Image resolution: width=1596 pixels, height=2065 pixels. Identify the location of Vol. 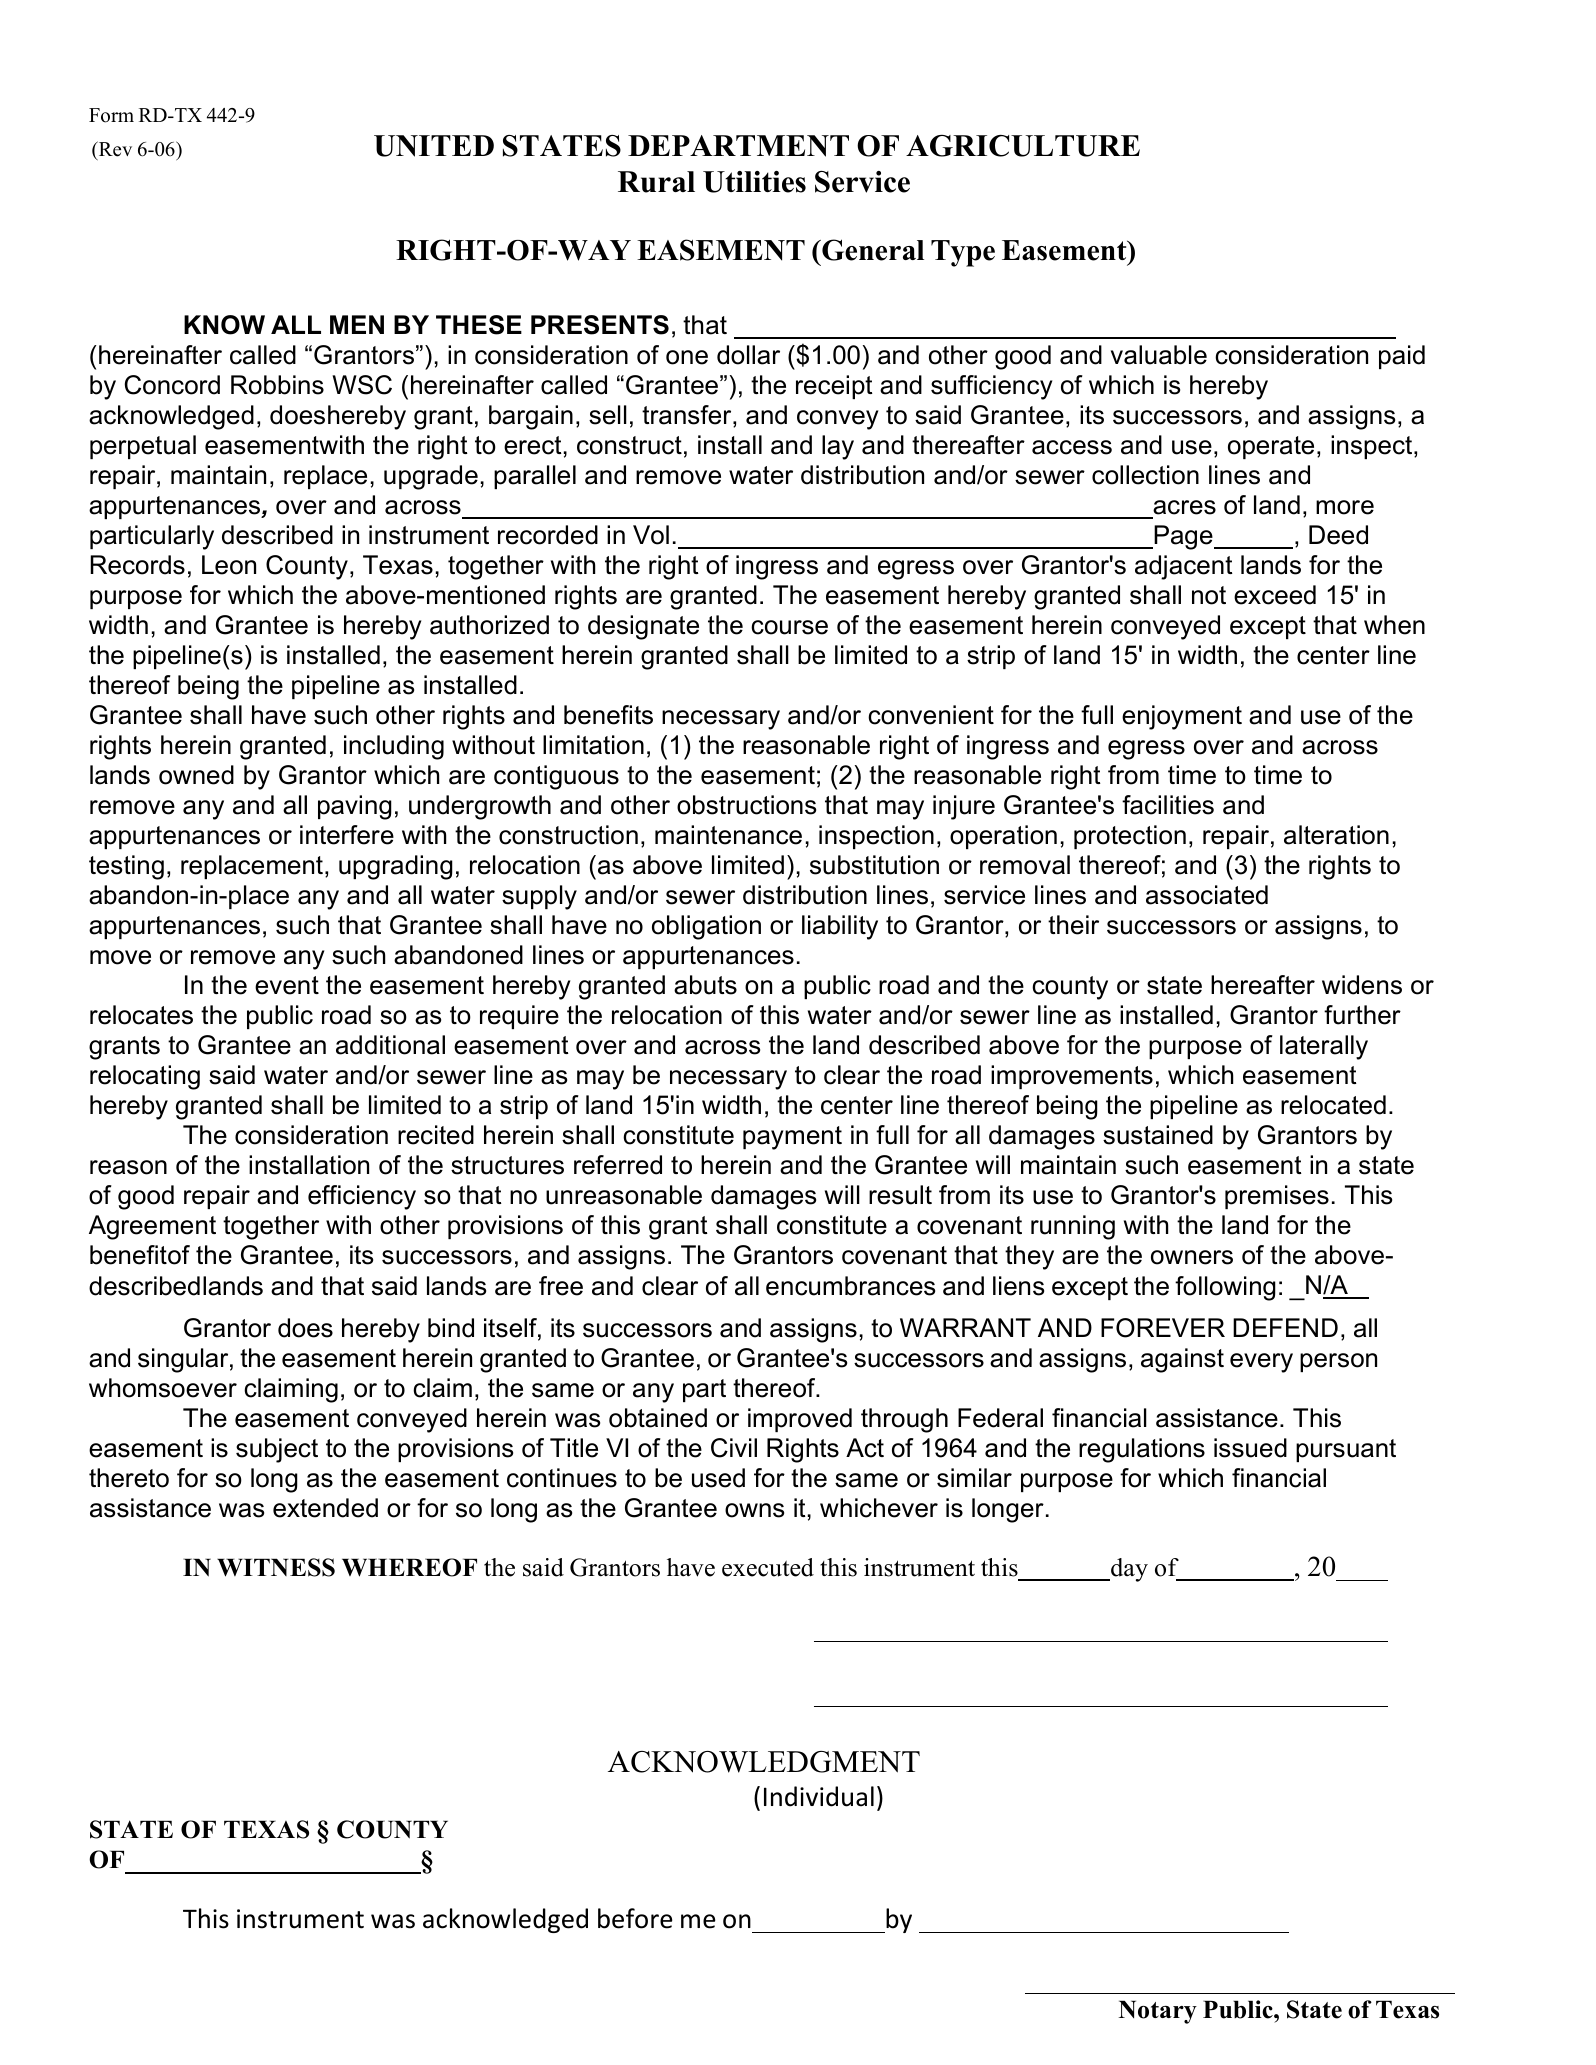
(651, 535).
